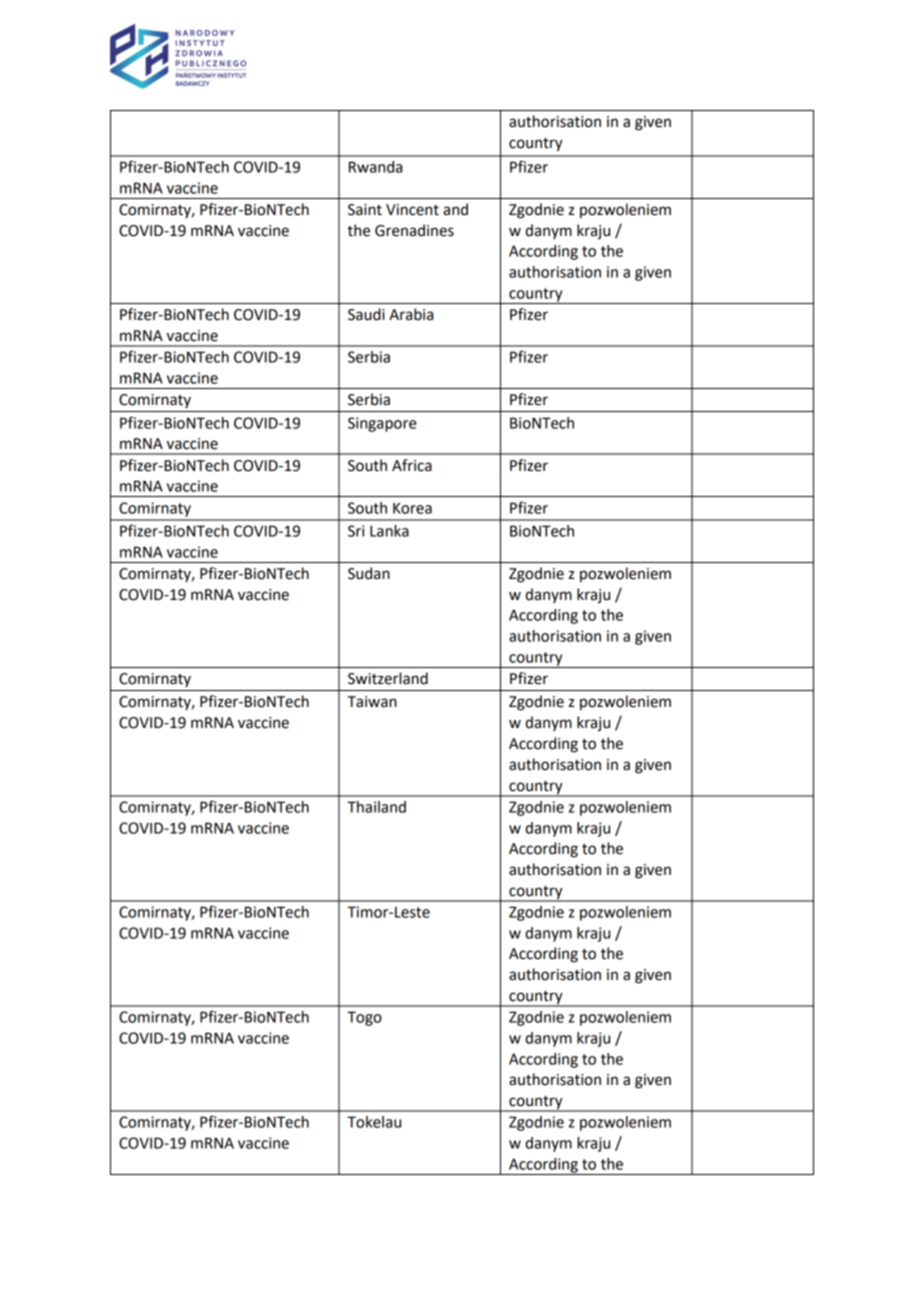 This document has width=924, height=1308. Describe the element at coordinates (369, 573) in the document. I see `Sudan` at that location.
